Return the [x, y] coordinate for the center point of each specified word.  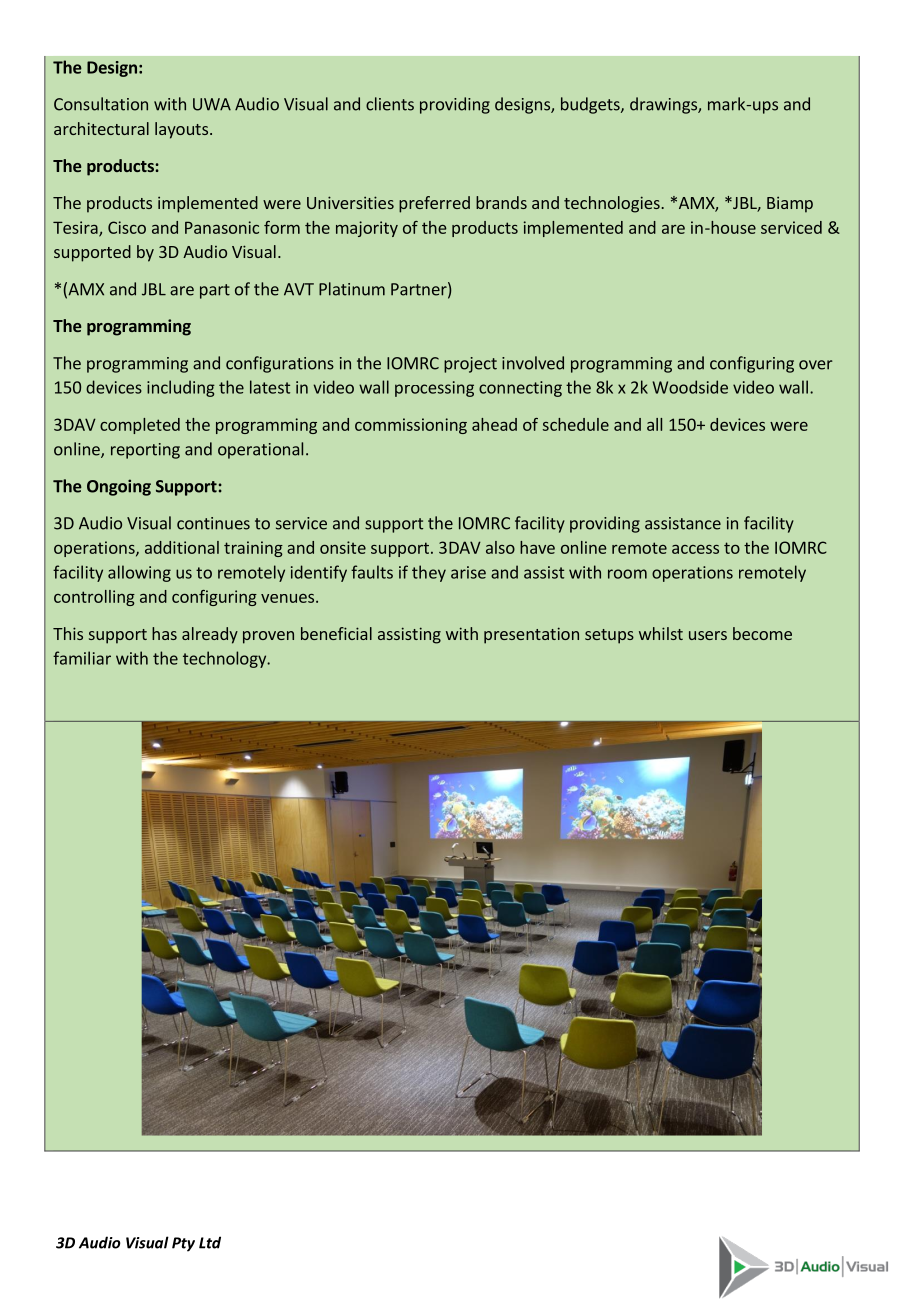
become [762, 633]
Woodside [690, 387]
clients [390, 104]
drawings [664, 105]
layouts [181, 130]
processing [434, 389]
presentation [531, 635]
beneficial [336, 633]
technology [226, 659]
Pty [183, 1244]
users [708, 635]
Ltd [210, 1242]
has [164, 633]
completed [140, 426]
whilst [661, 633]
